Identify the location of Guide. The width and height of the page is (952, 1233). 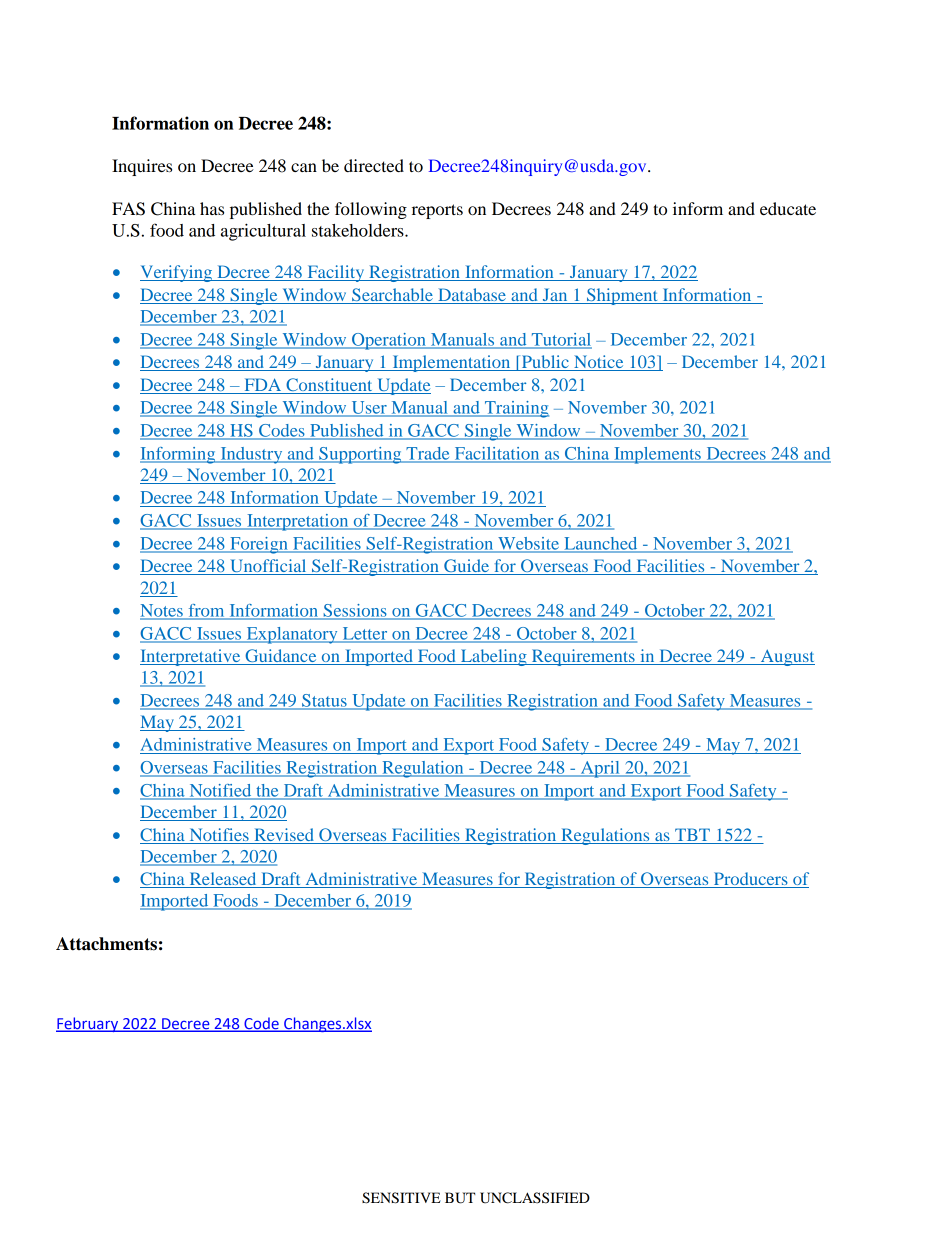
(466, 567).
